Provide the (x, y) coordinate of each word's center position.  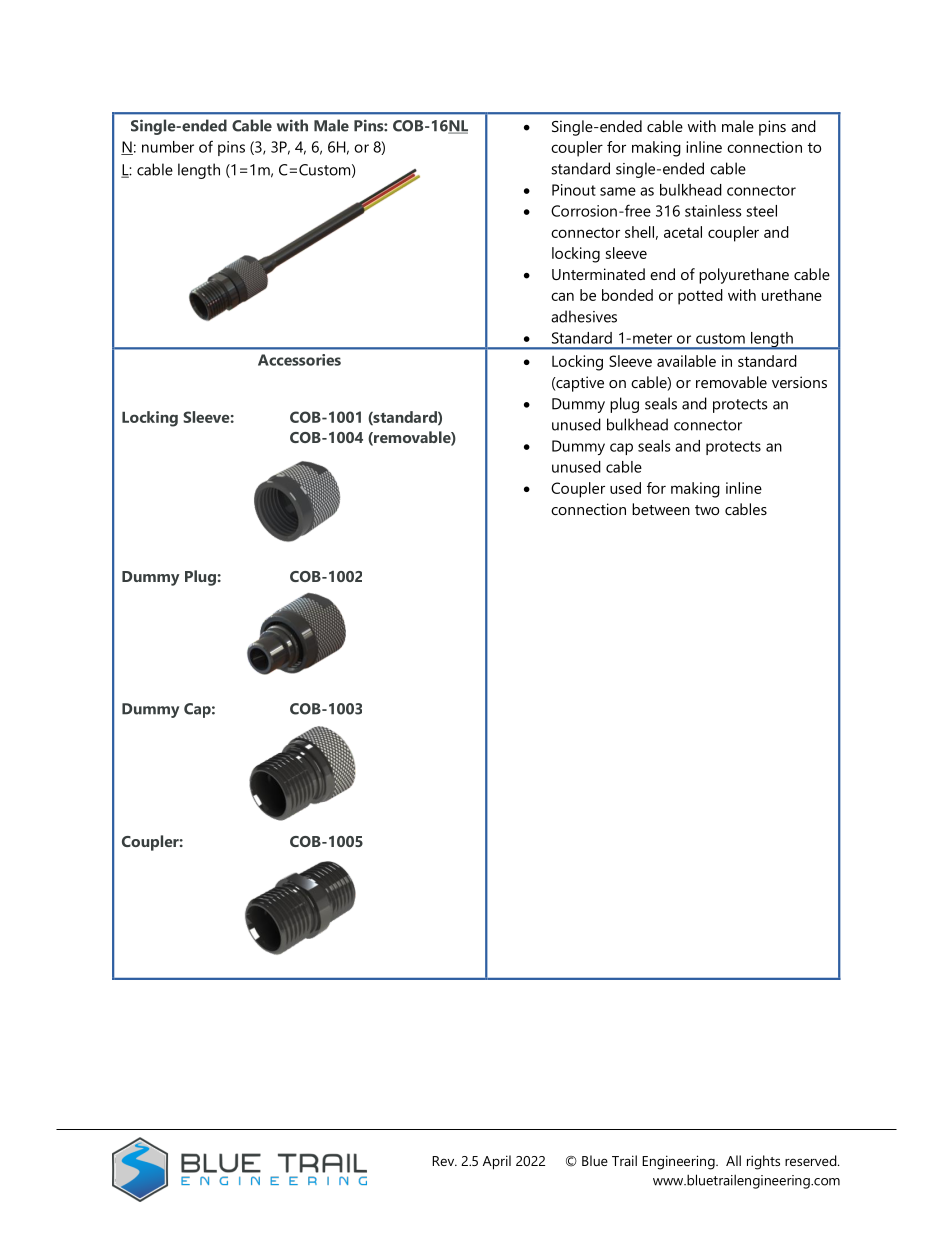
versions (799, 382)
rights (763, 1162)
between (661, 509)
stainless (713, 211)
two (707, 510)
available (686, 361)
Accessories (299, 360)
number (168, 147)
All (733, 1160)
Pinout (574, 190)
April (497, 1162)
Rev (444, 1161)
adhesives (584, 316)
